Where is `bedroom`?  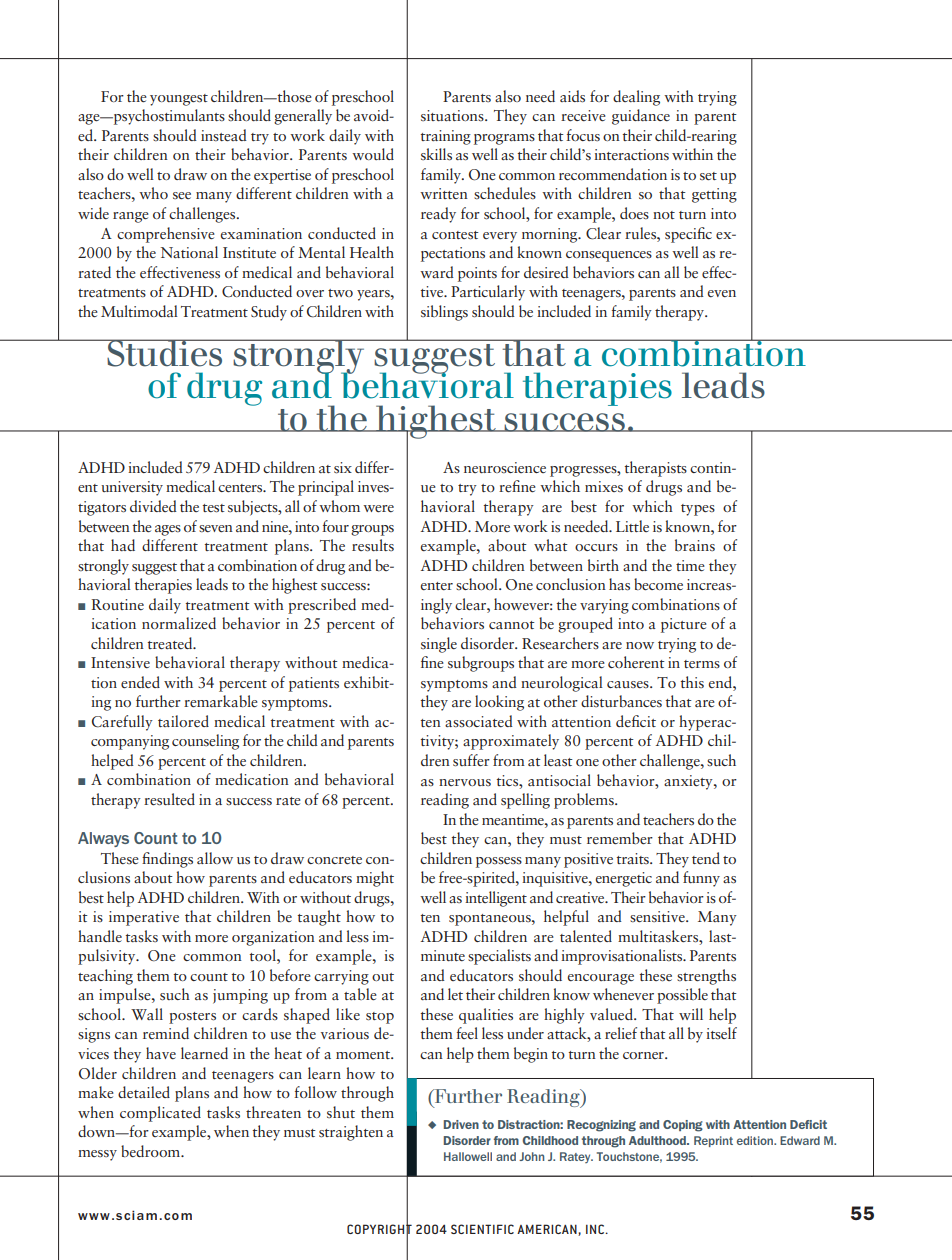 bedroom is located at coordinates (152, 1151).
